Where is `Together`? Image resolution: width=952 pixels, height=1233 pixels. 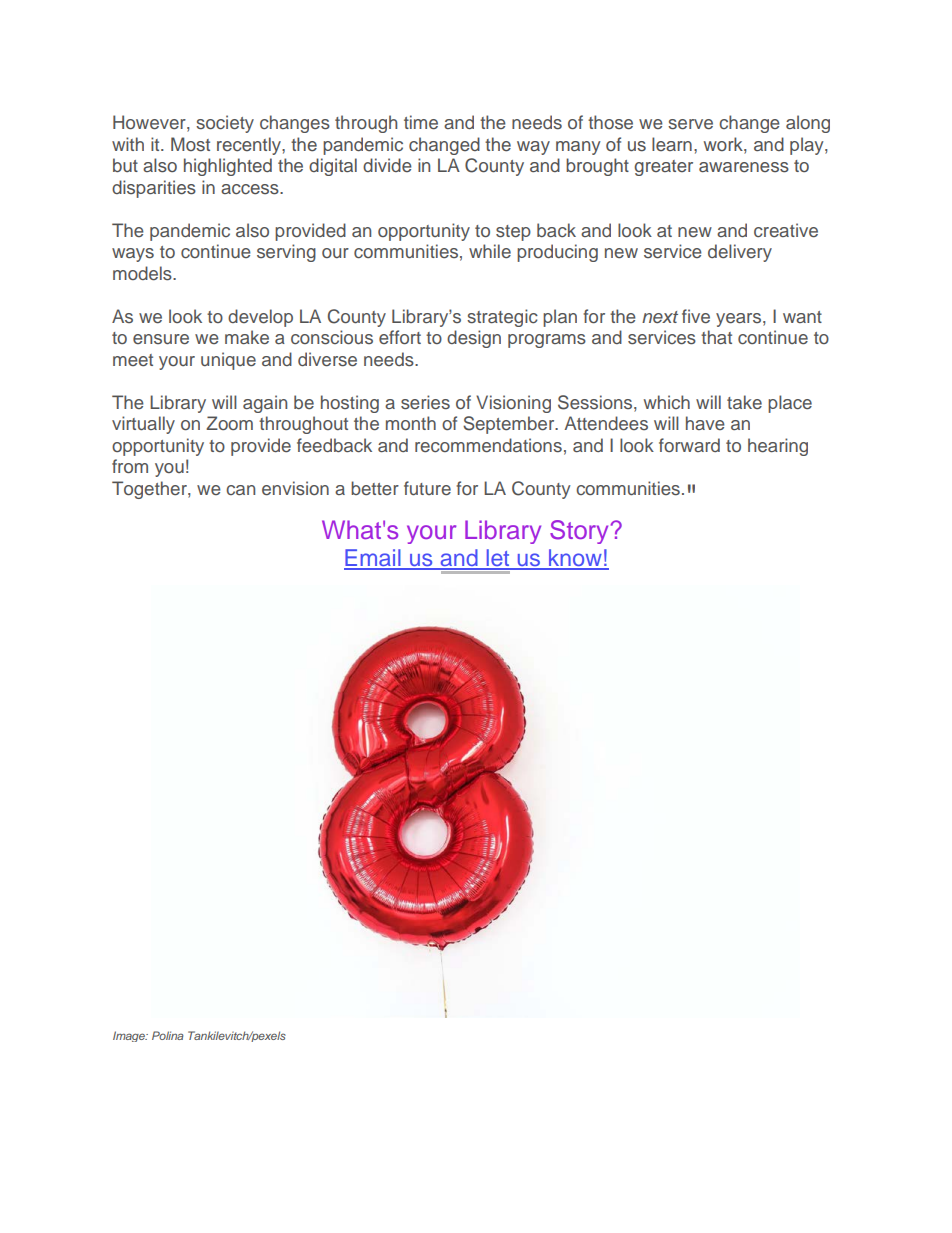
Together is located at coordinates (150, 490).
